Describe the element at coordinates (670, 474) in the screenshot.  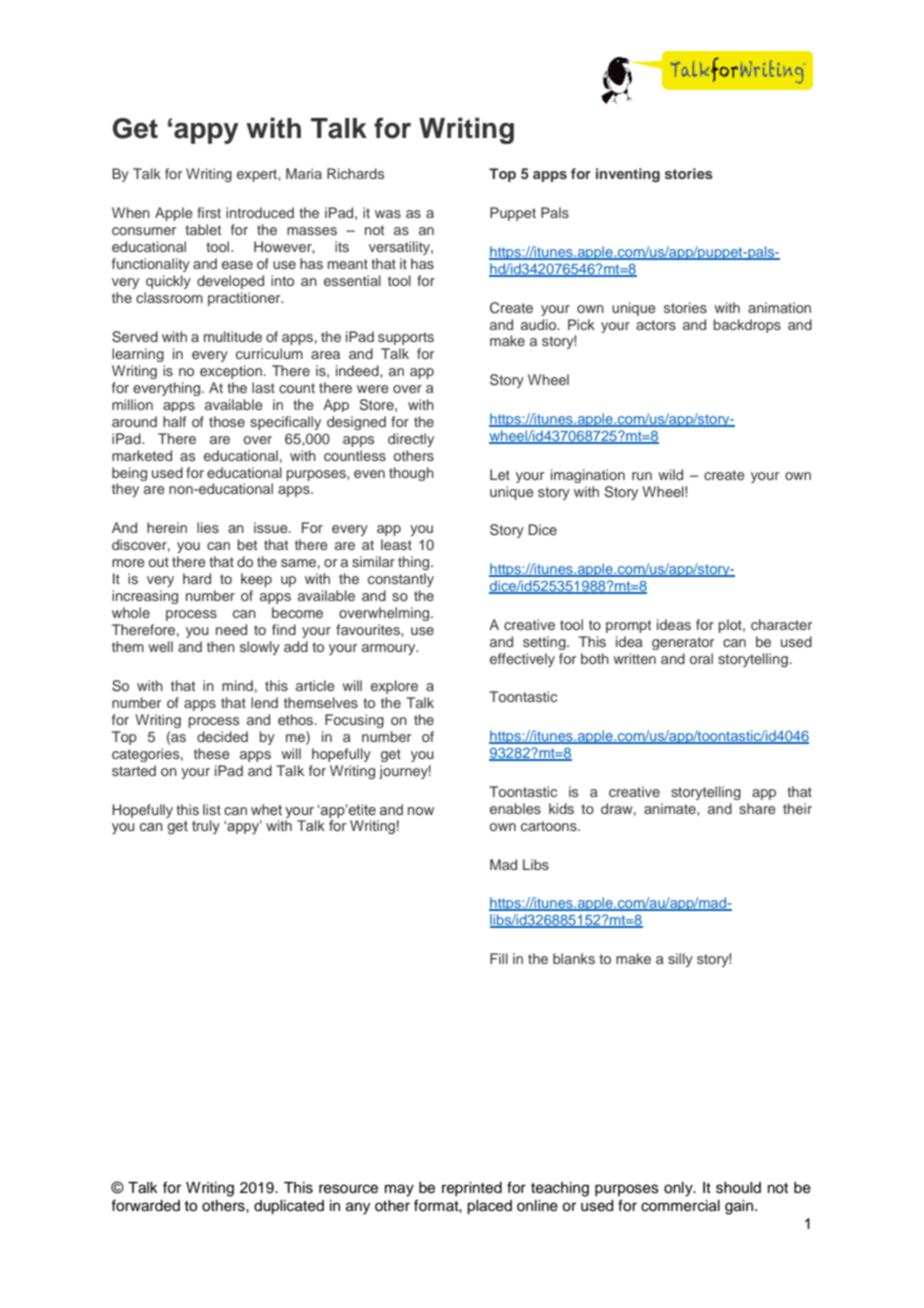
I see `wild` at that location.
